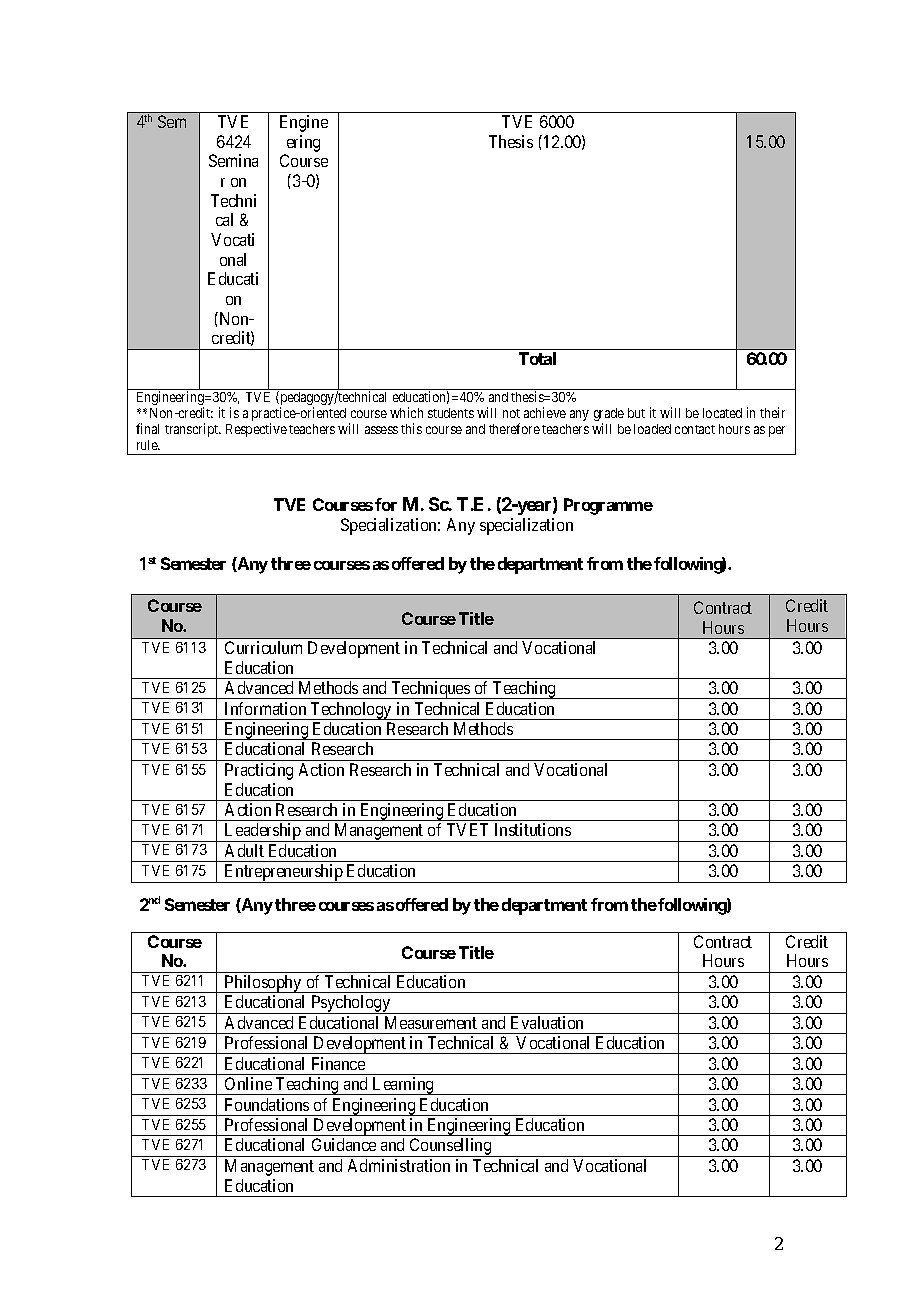 The image size is (924, 1309). I want to click on transcript, so click(192, 430).
